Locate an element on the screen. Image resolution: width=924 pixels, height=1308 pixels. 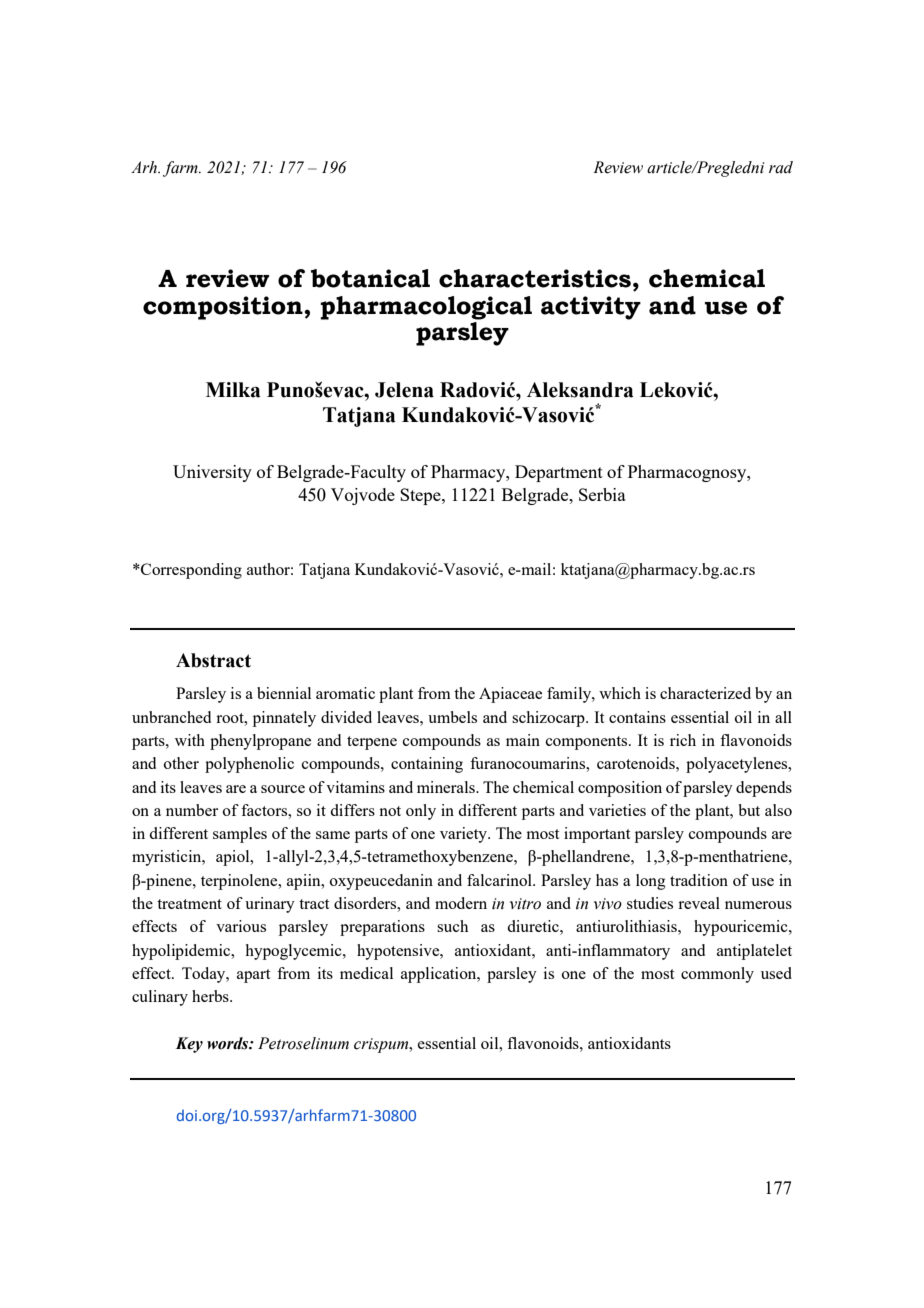
Department is located at coordinates (559, 473).
